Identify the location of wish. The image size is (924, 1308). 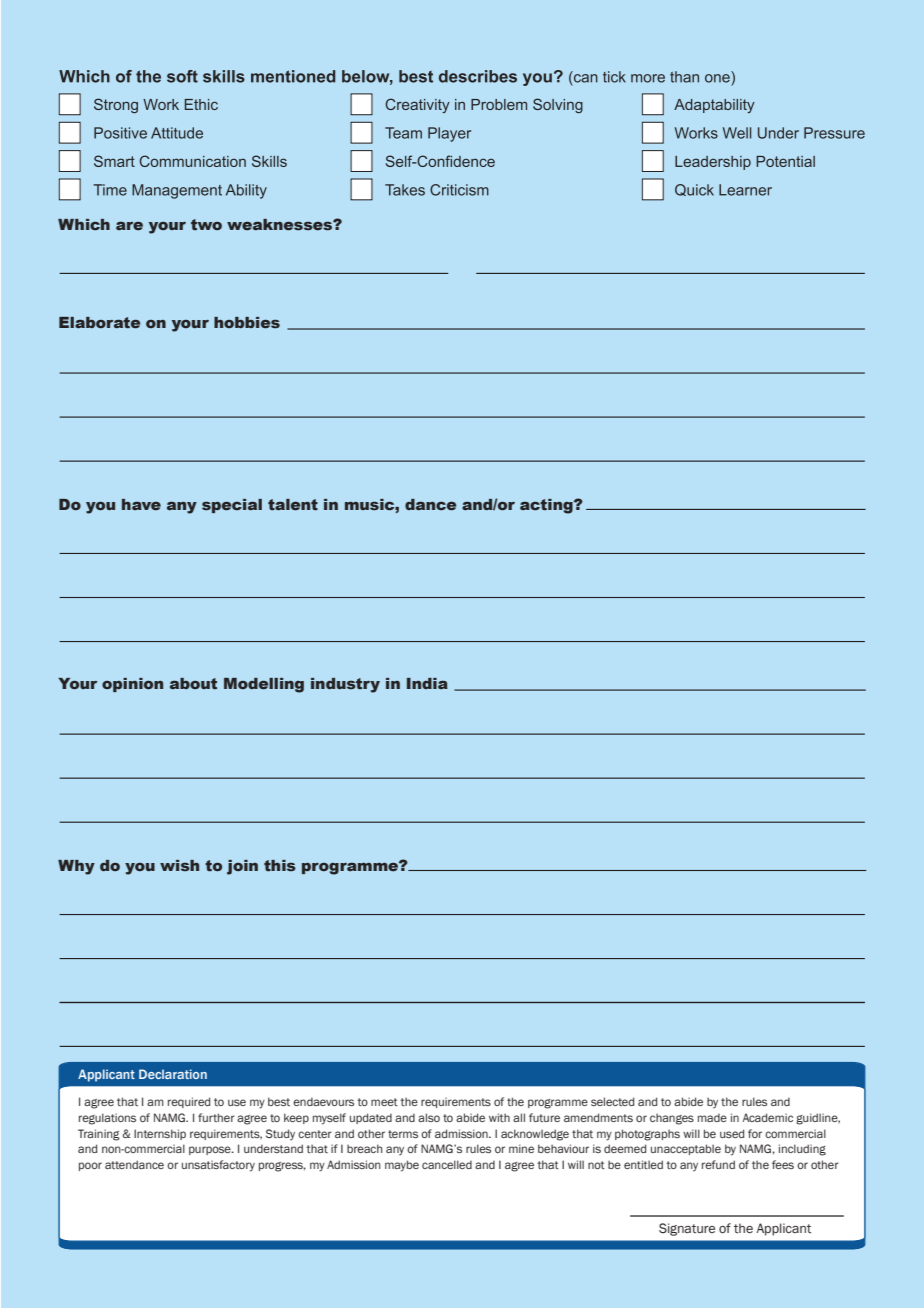
(179, 865).
